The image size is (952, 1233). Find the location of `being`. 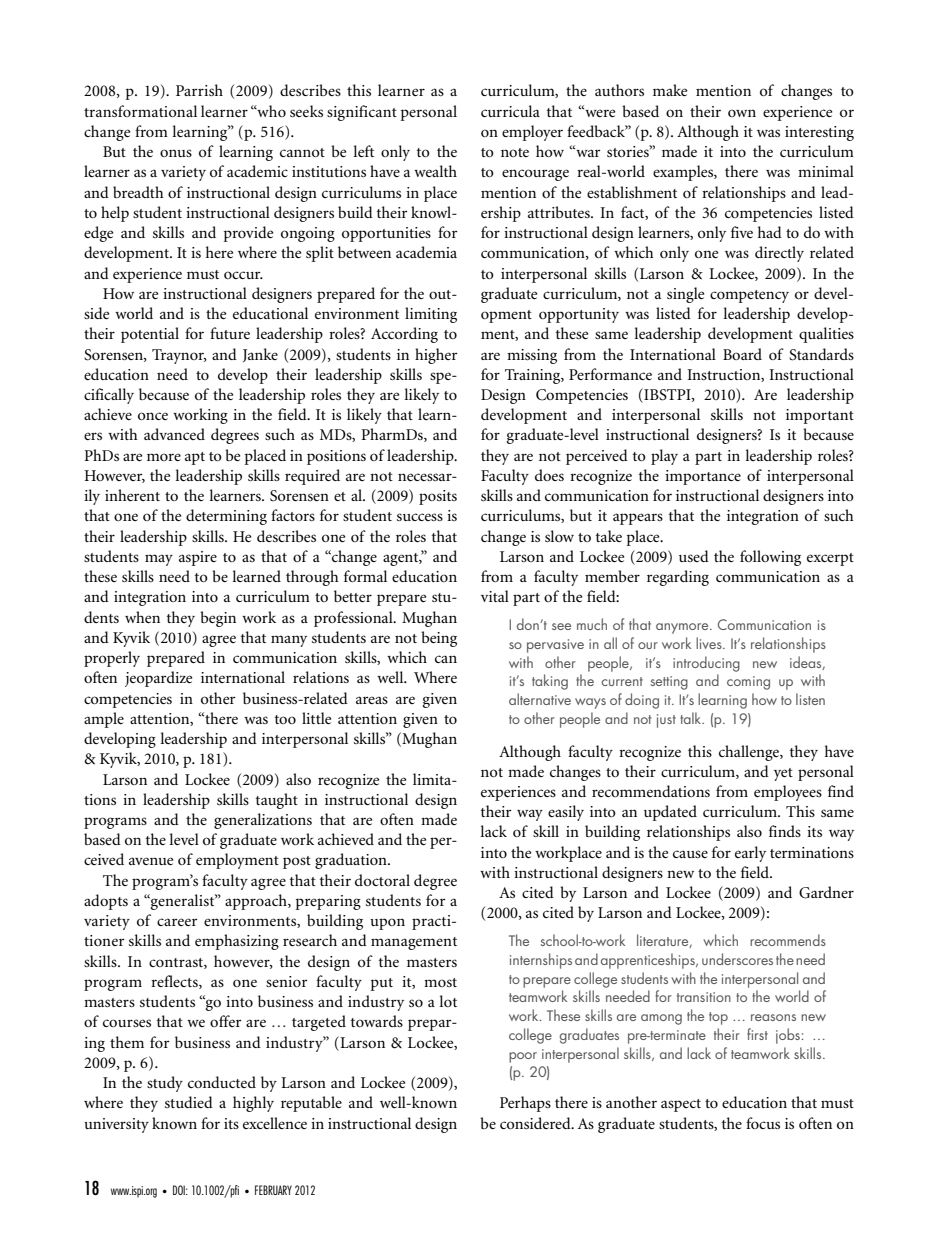

being is located at coordinates (439, 639).
